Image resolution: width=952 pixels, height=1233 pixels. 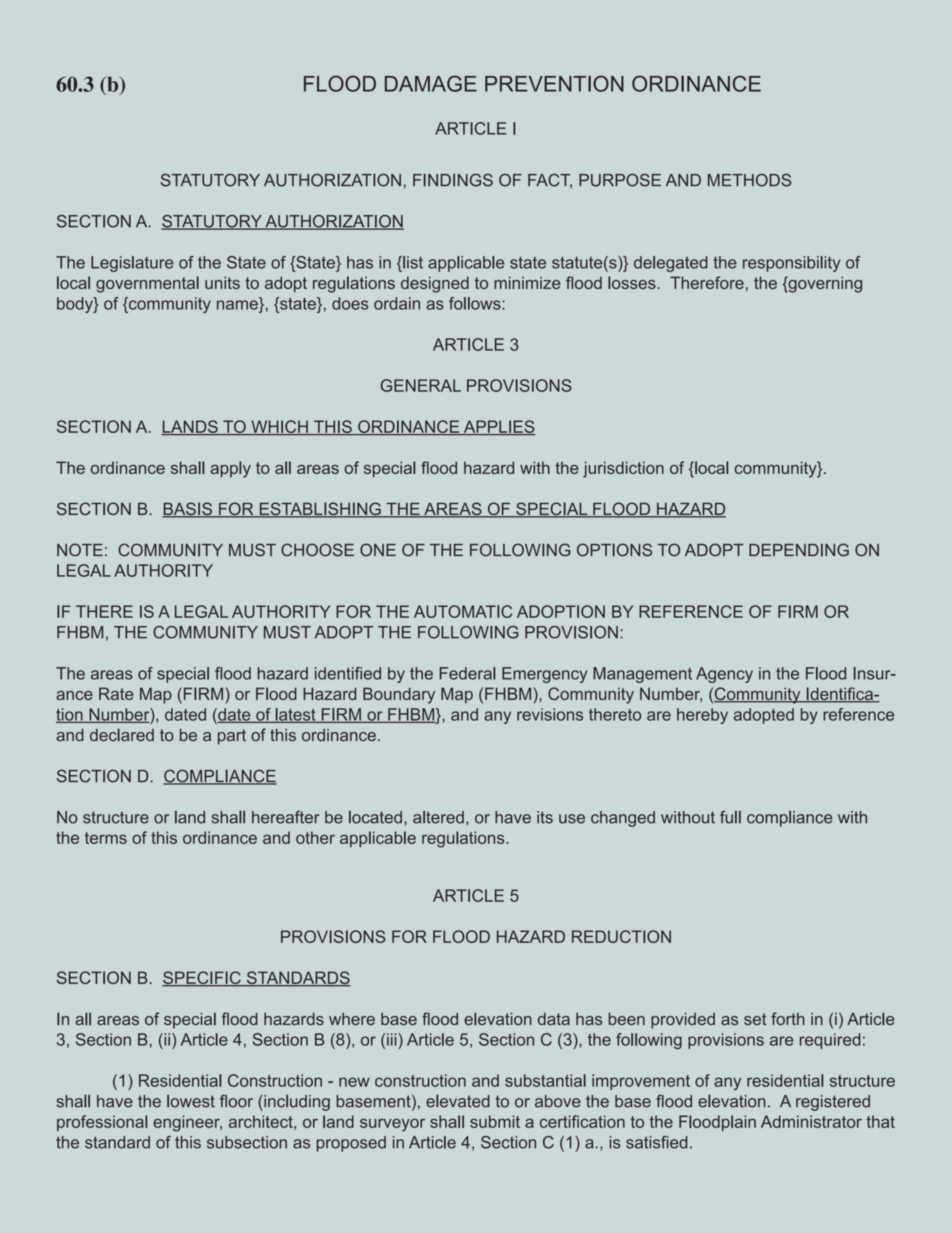 What do you see at coordinates (431, 83) in the screenshot?
I see `DAMAGE` at bounding box center [431, 83].
